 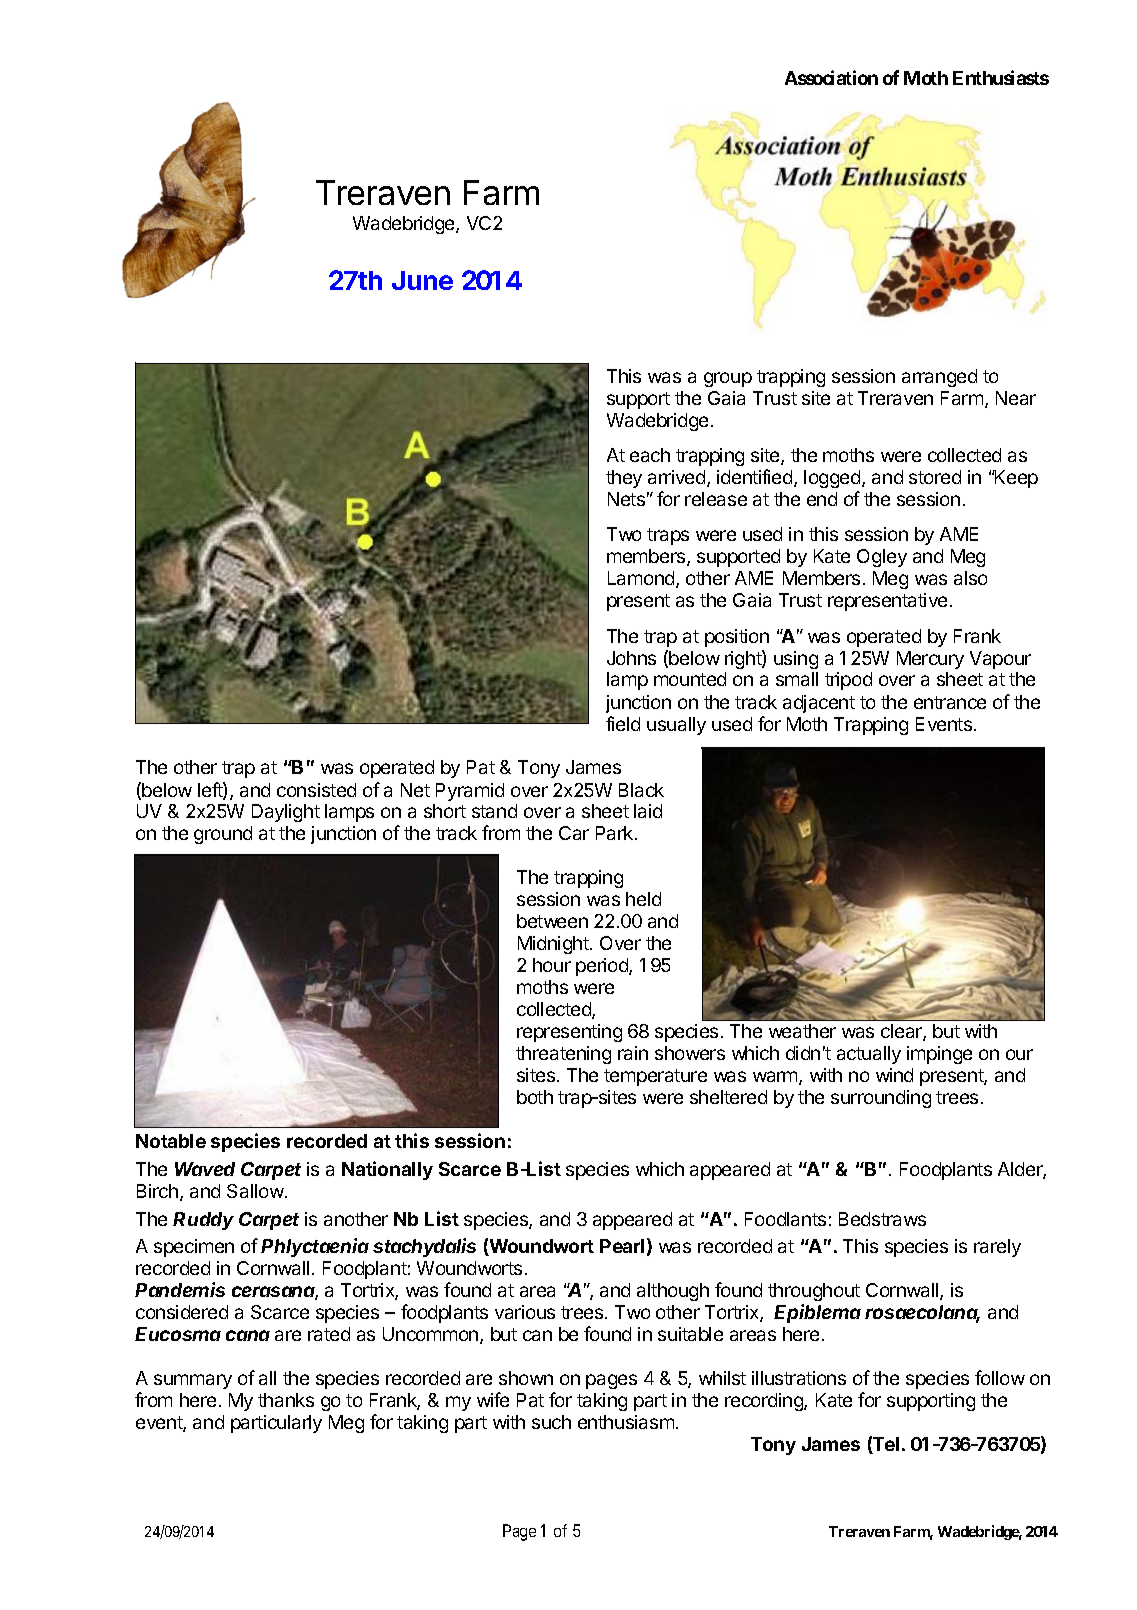 What do you see at coordinates (526, 1378) in the screenshot?
I see `shown` at bounding box center [526, 1378].
